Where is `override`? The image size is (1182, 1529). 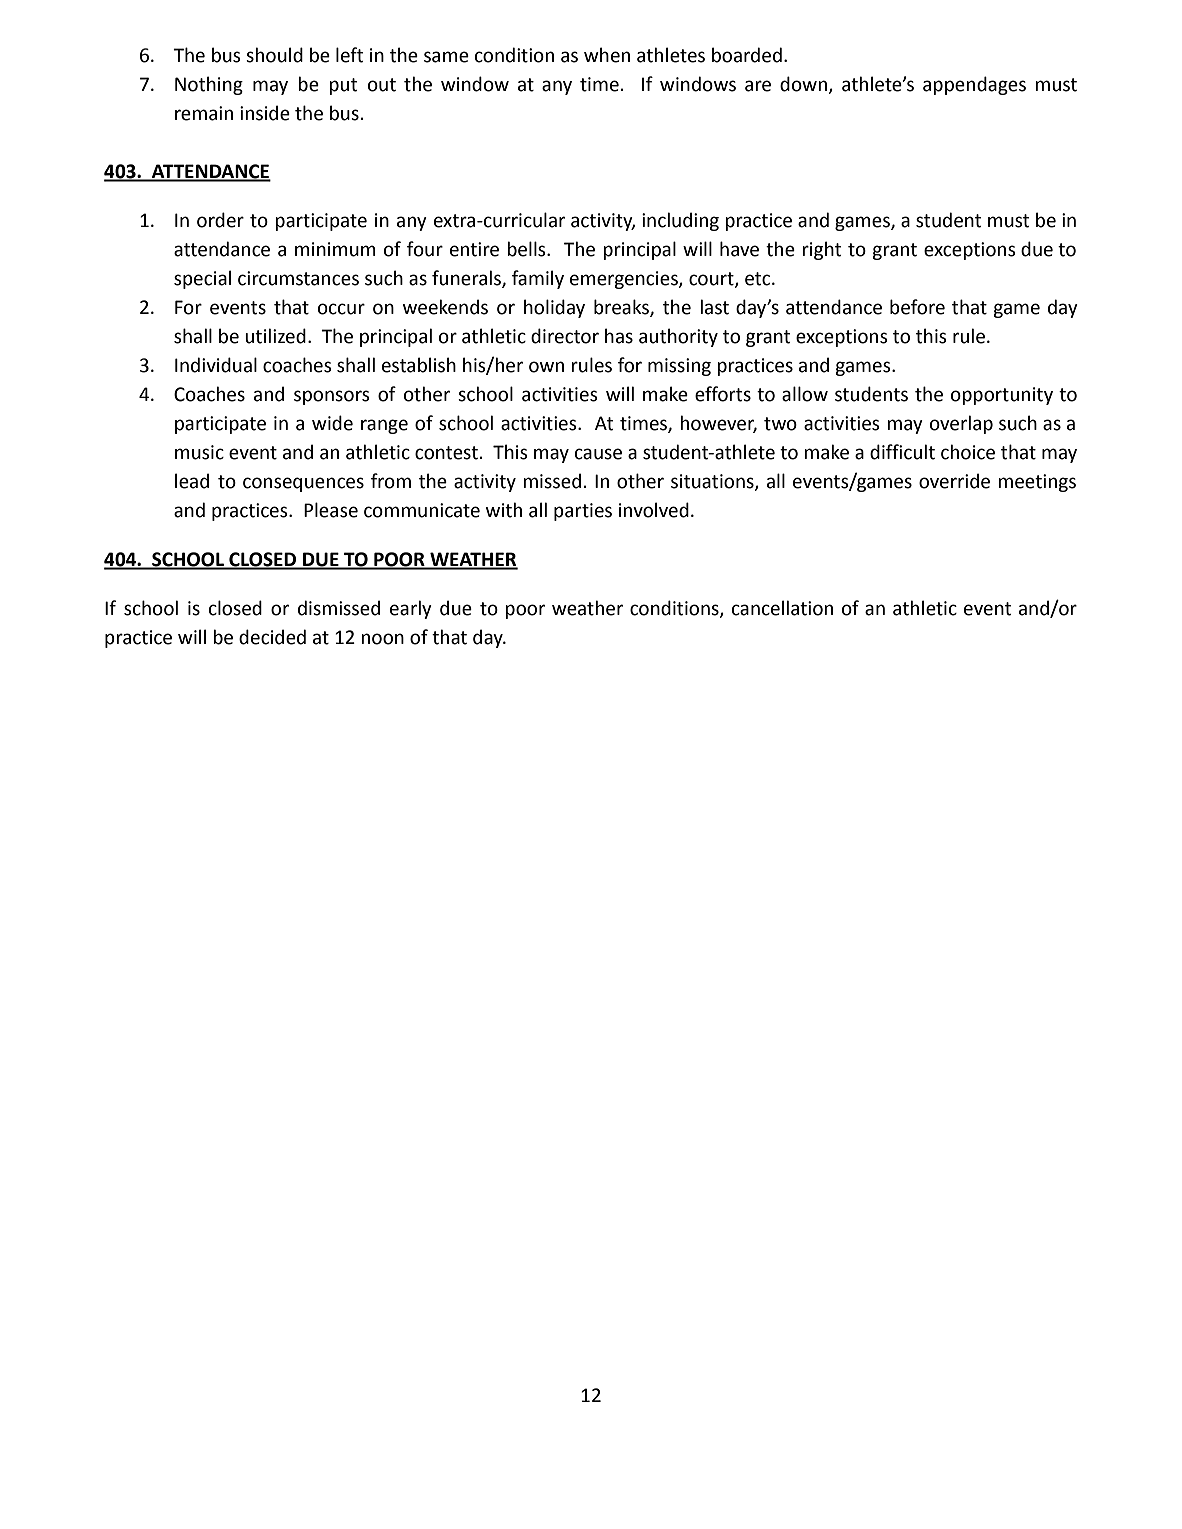
override is located at coordinates (954, 481).
